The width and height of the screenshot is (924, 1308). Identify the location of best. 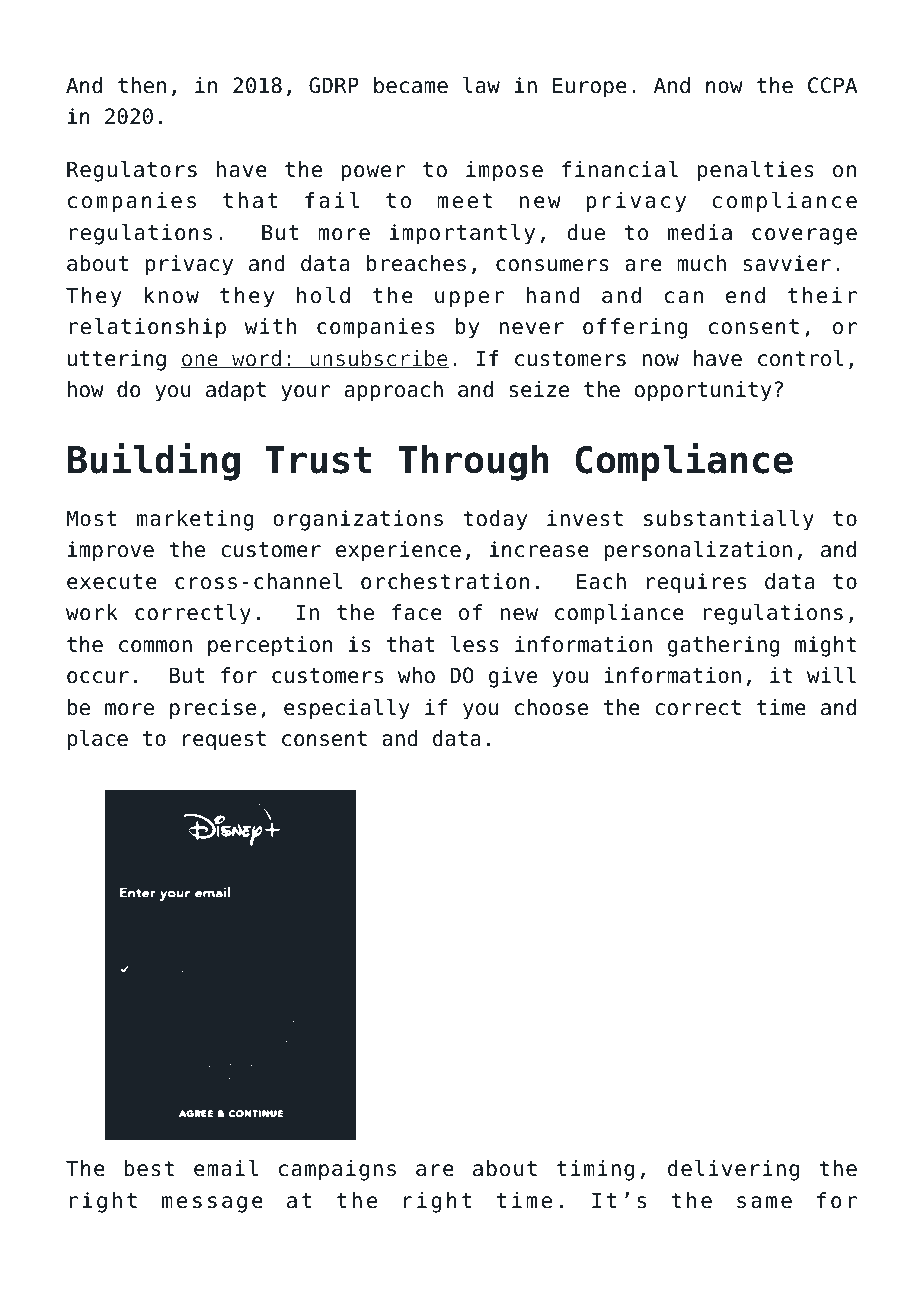
(149, 1168).
